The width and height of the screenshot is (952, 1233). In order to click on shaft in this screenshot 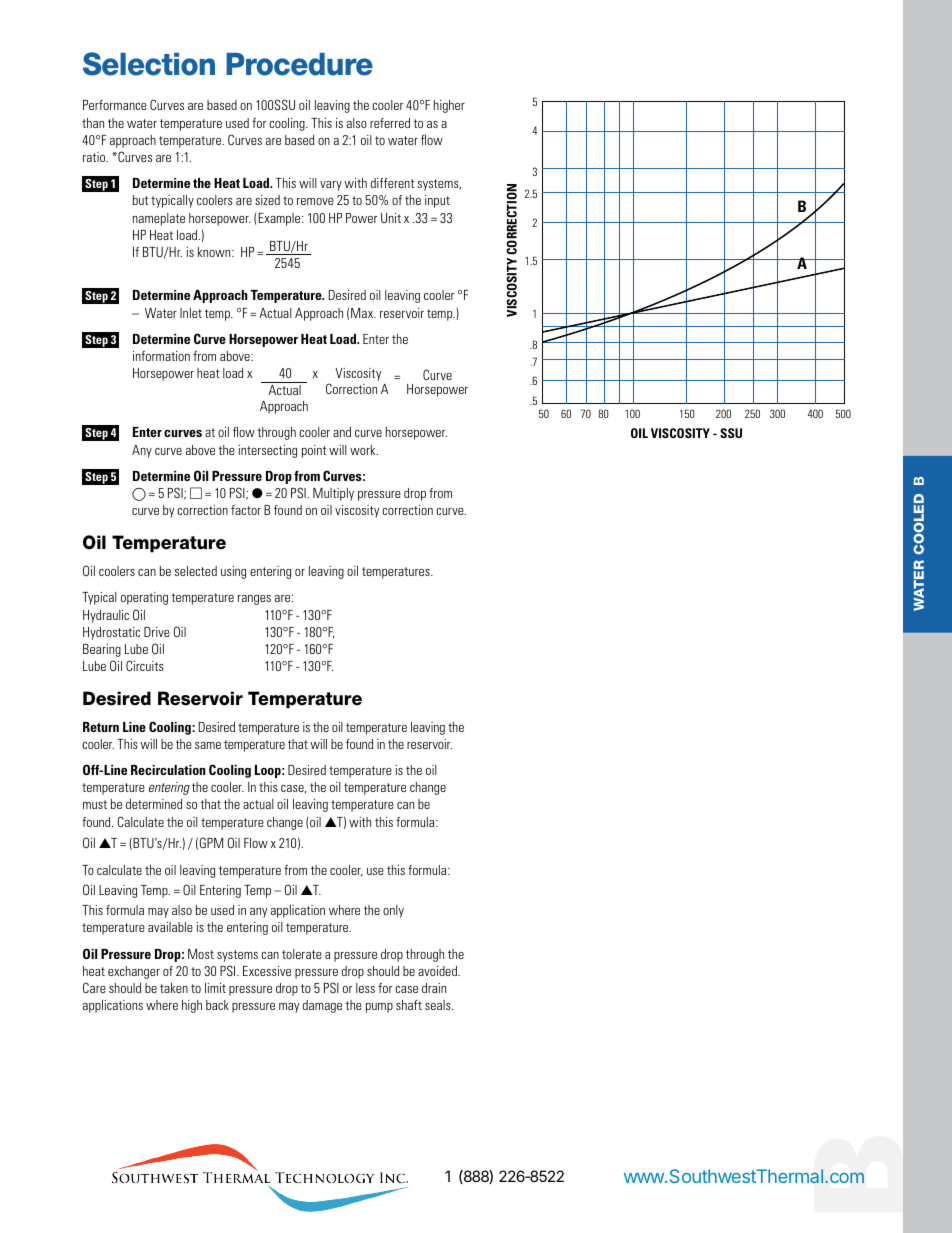, I will do `click(409, 1005)`.
